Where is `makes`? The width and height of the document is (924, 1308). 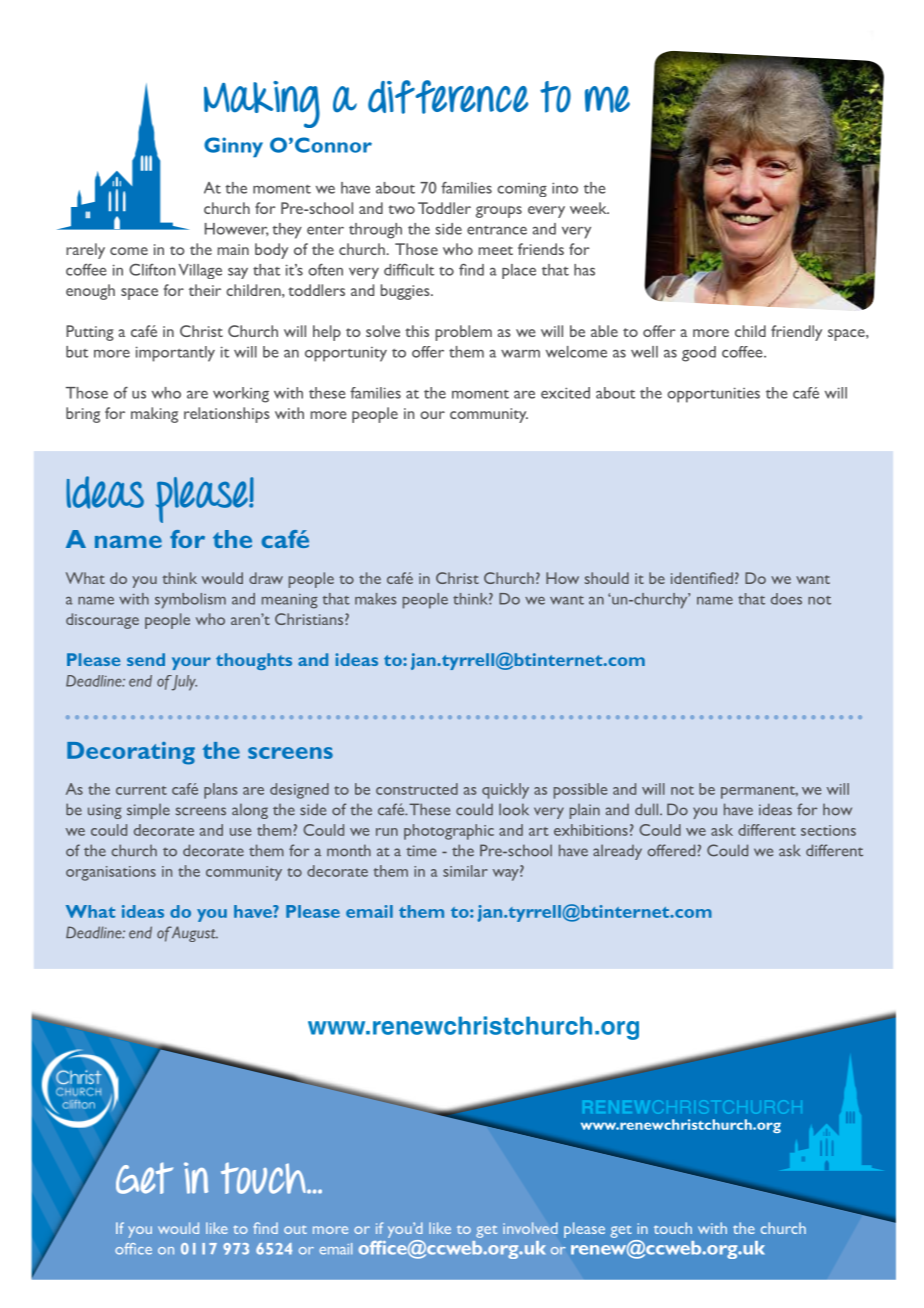
makes is located at coordinates (376, 599).
